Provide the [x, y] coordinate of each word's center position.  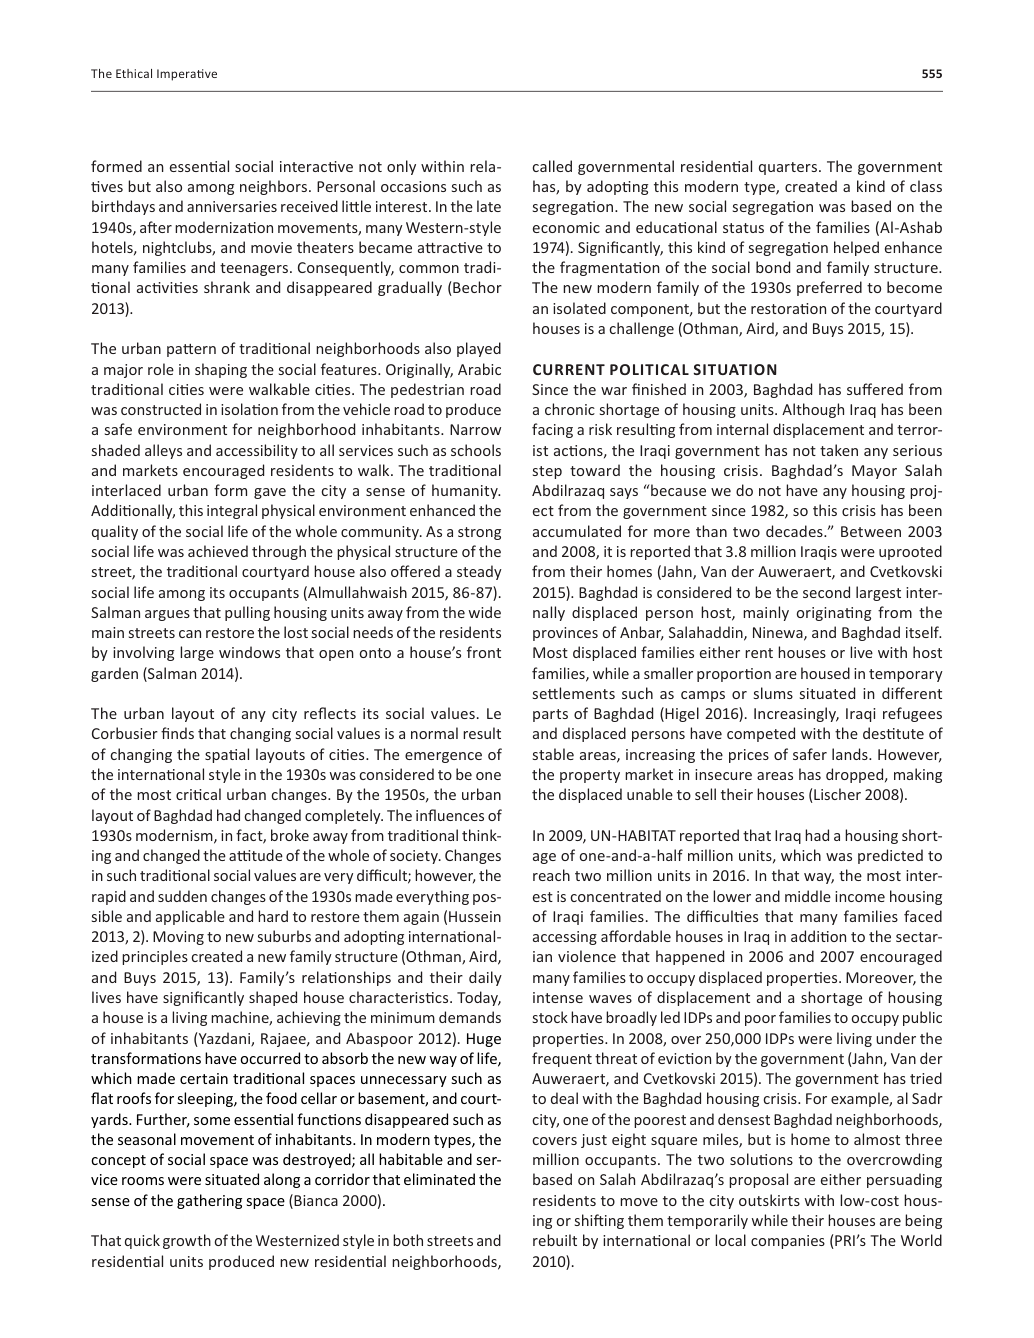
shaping [221, 370]
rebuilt [555, 1240]
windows [249, 652]
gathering [209, 1201]
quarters [789, 168]
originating [834, 614]
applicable [190, 917]
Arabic [479, 369]
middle [808, 896]
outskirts [769, 1200]
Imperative [187, 75]
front [484, 652]
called [552, 166]
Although [813, 410]
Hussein [475, 916]
